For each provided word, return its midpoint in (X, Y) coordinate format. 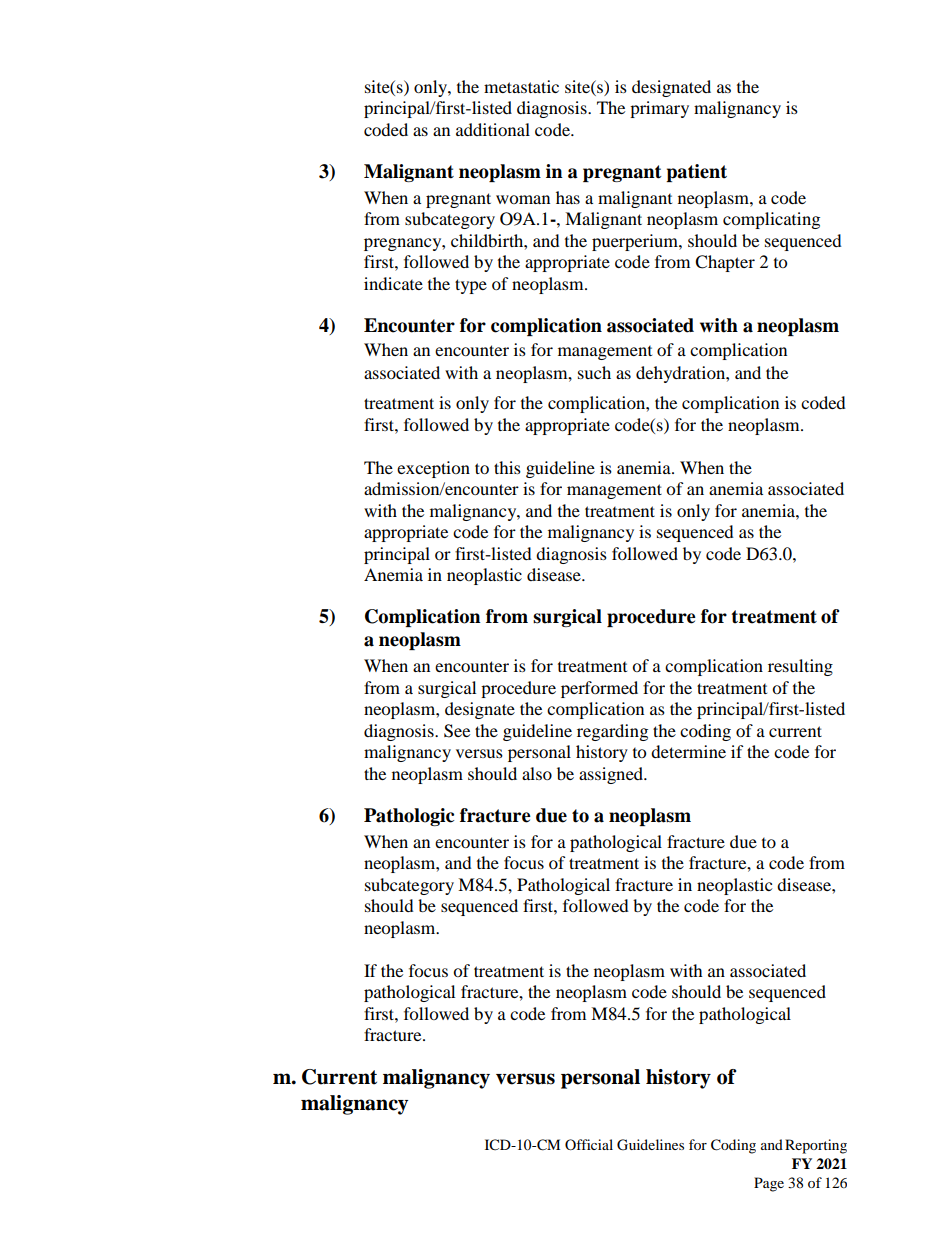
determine (688, 751)
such (594, 372)
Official (589, 1144)
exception (433, 469)
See (457, 731)
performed (599, 689)
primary (659, 109)
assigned (612, 775)
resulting (800, 667)
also (537, 773)
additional (493, 129)
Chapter (725, 263)
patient (696, 173)
